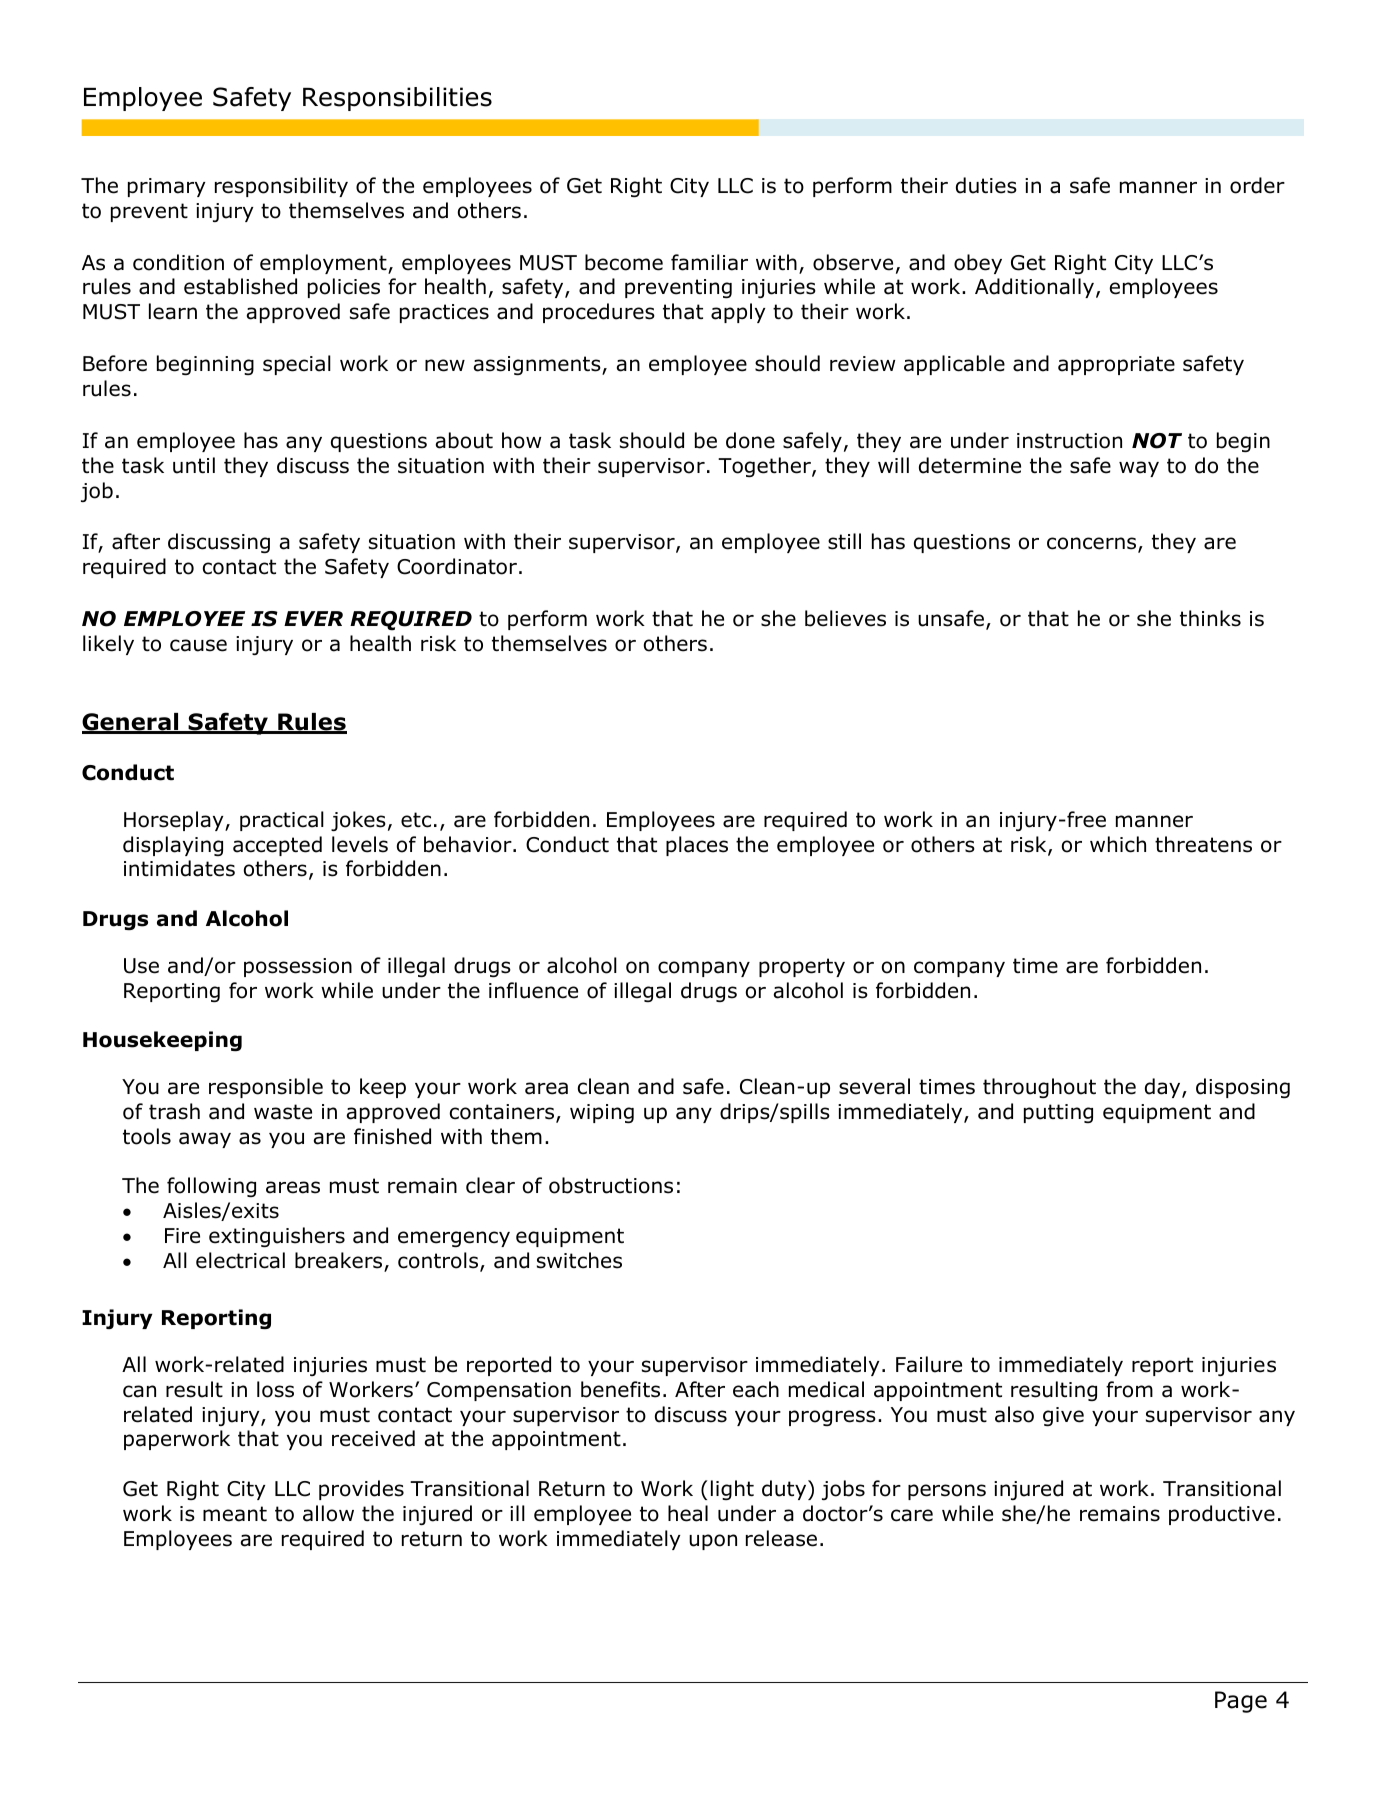 The width and height of the page is (1386, 1794). I want to click on familiar, so click(709, 262).
